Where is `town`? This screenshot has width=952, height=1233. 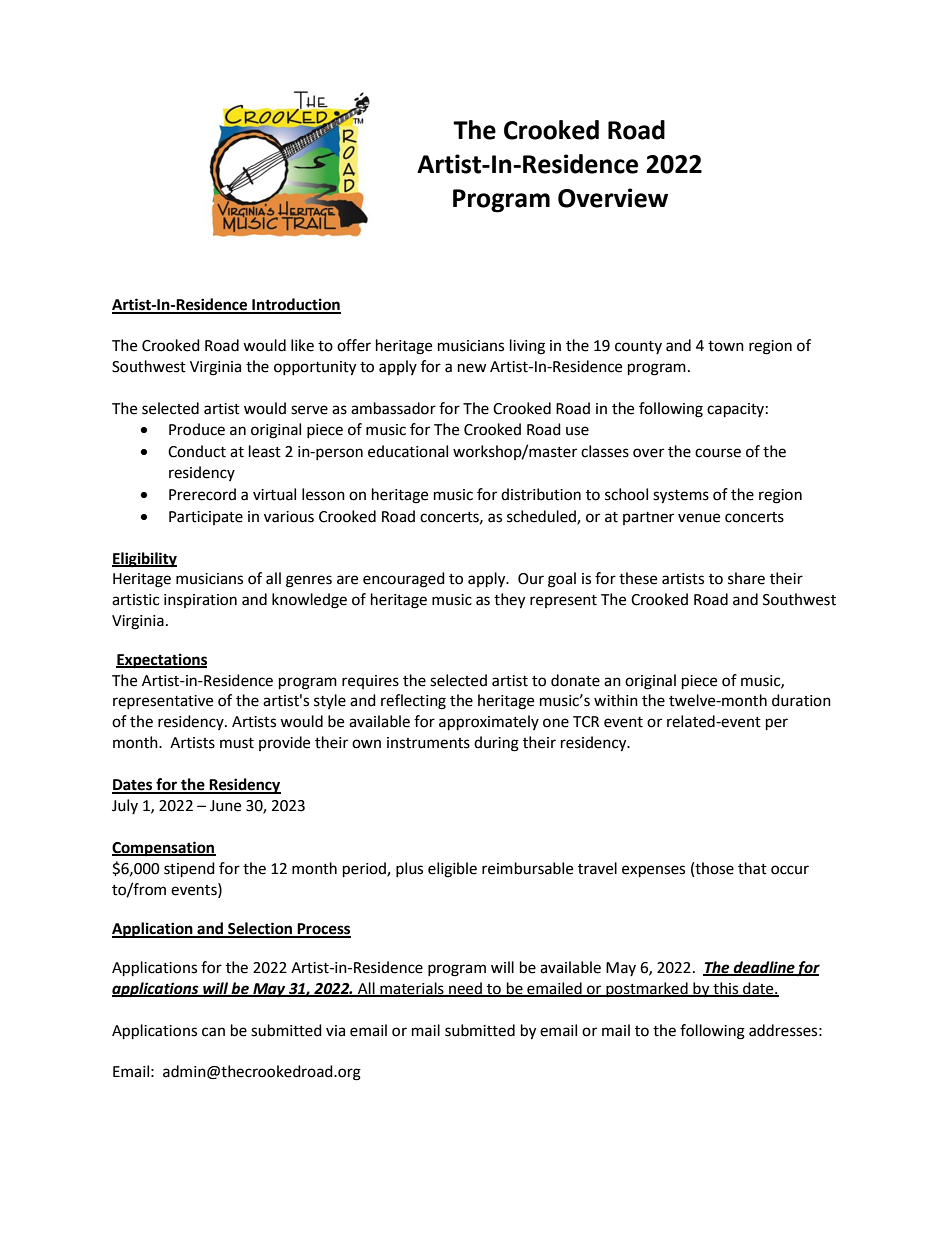 town is located at coordinates (726, 346).
